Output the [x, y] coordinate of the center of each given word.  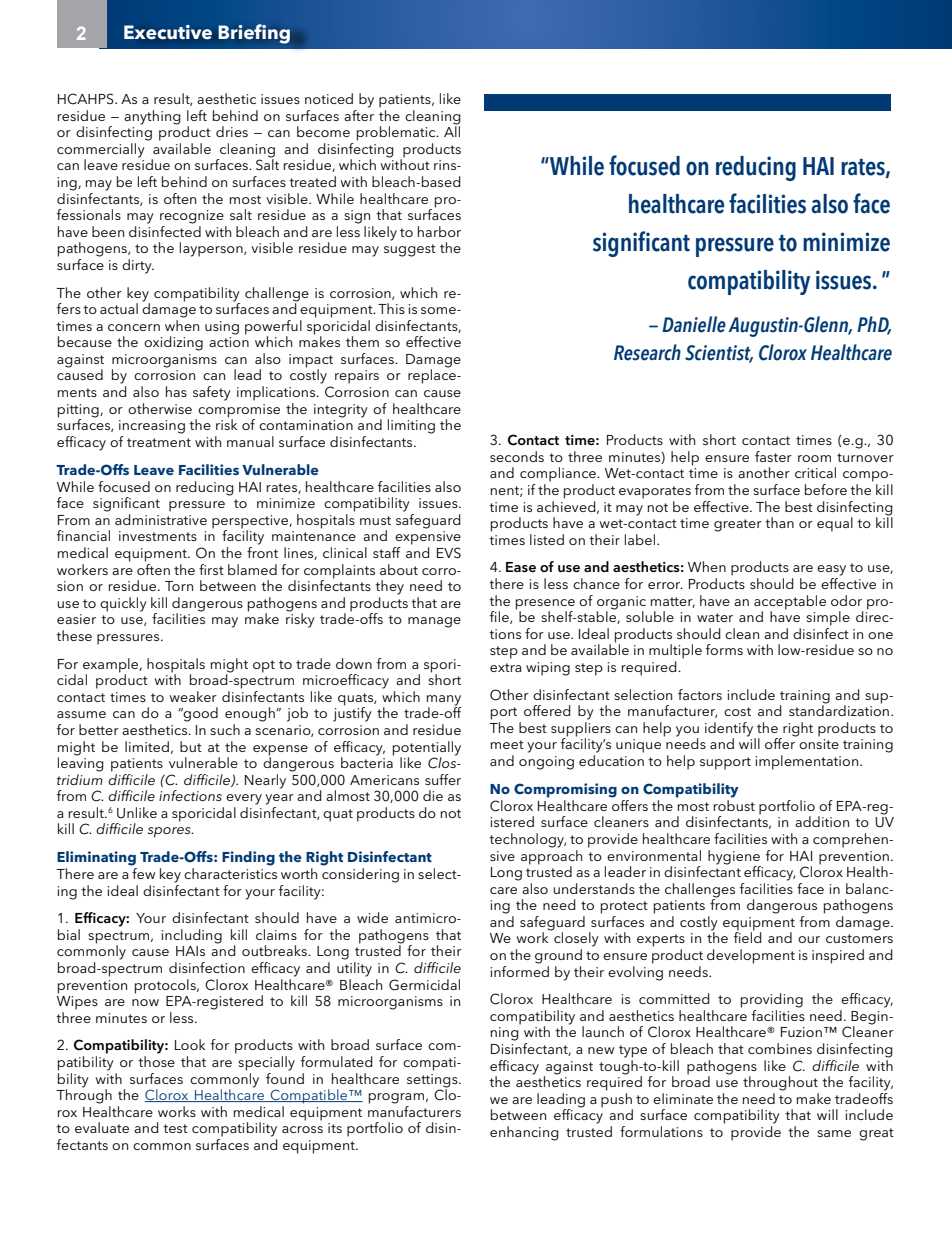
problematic [397, 133]
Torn [179, 586]
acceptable [790, 603]
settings [433, 1082]
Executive [168, 32]
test [175, 1128]
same [834, 1133]
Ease [521, 567]
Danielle [694, 324]
